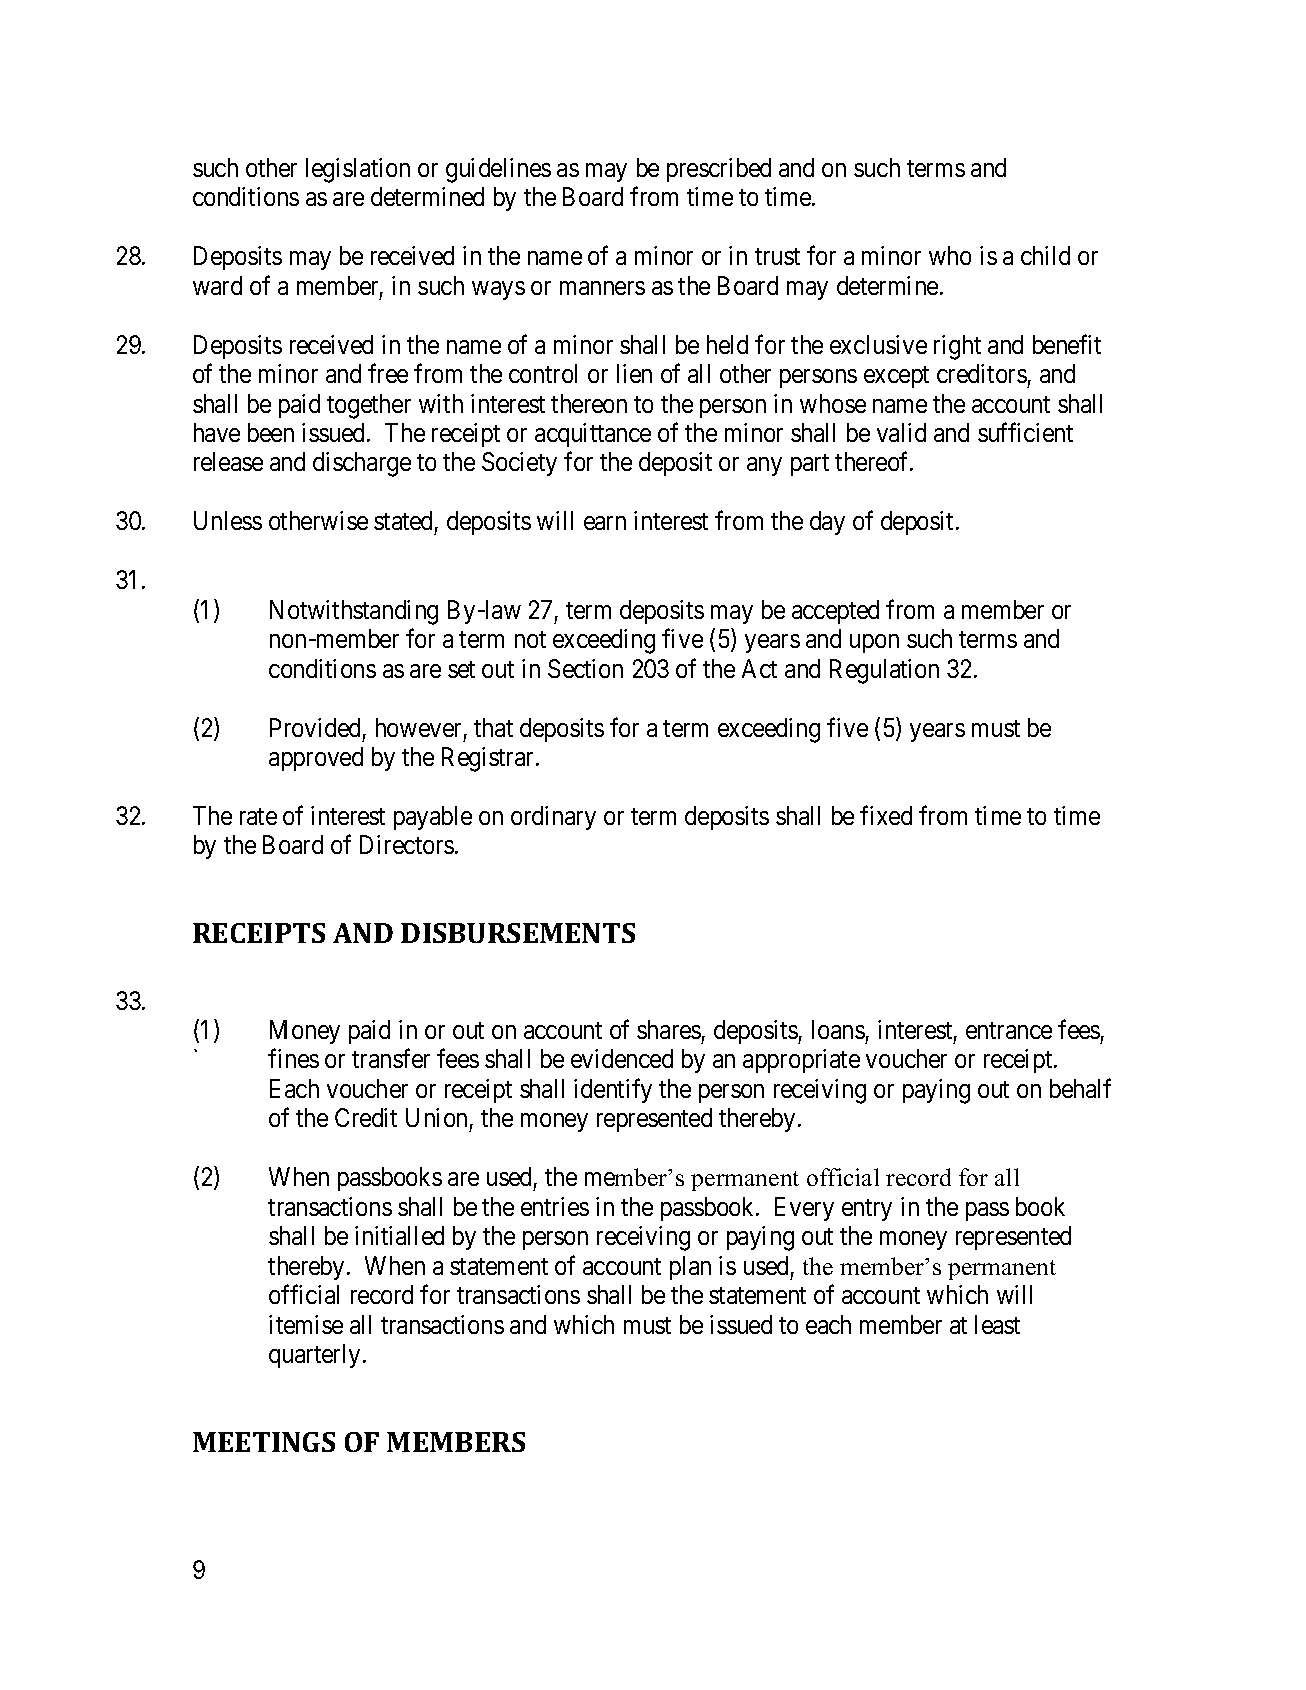 Image resolution: width=1306 pixels, height=1690 pixels. Describe the element at coordinates (314, 1356) in the screenshot. I see `quarterly` at that location.
